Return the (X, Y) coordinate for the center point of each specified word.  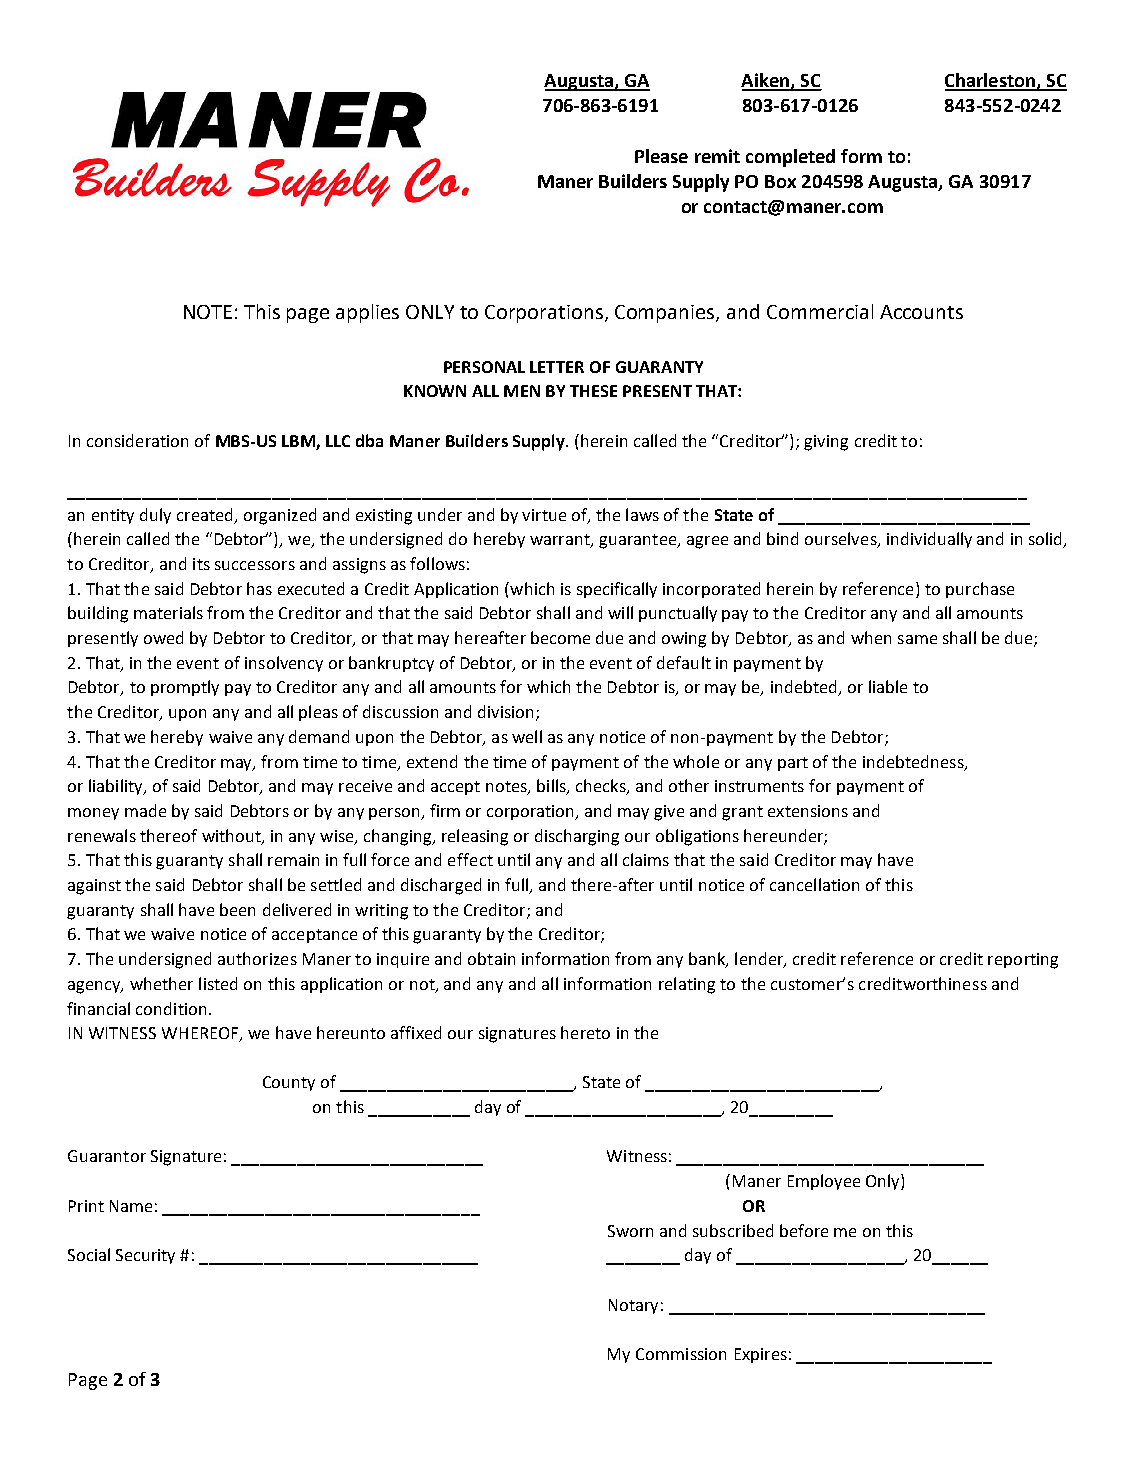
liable (888, 686)
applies (367, 313)
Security (145, 1256)
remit (717, 156)
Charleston (991, 81)
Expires (761, 1355)
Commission (681, 1354)
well (527, 736)
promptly (185, 688)
